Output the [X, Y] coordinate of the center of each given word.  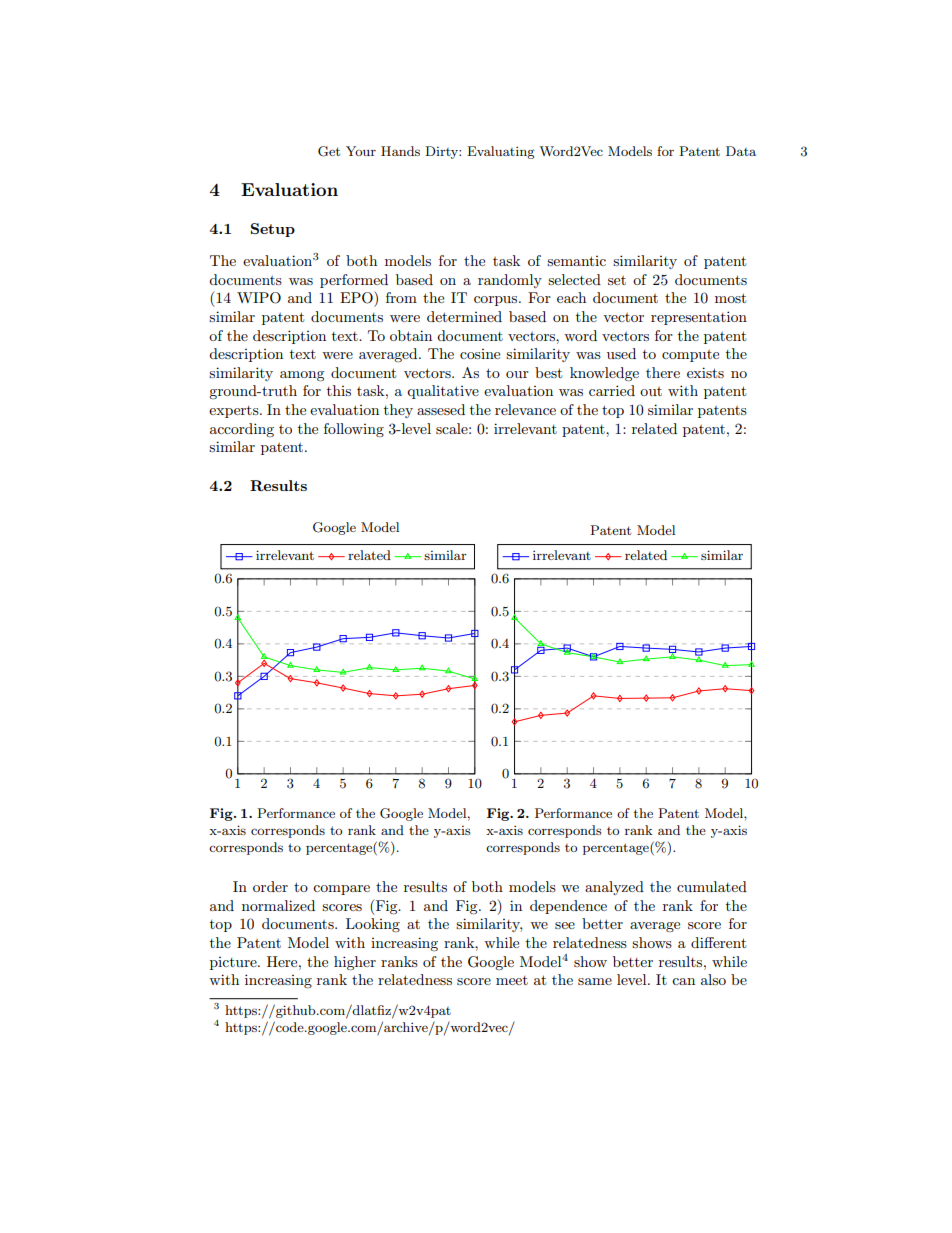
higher [355, 963]
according [242, 430]
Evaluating [501, 152]
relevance [525, 409]
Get [329, 151]
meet [512, 980]
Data [741, 151]
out [651, 391]
